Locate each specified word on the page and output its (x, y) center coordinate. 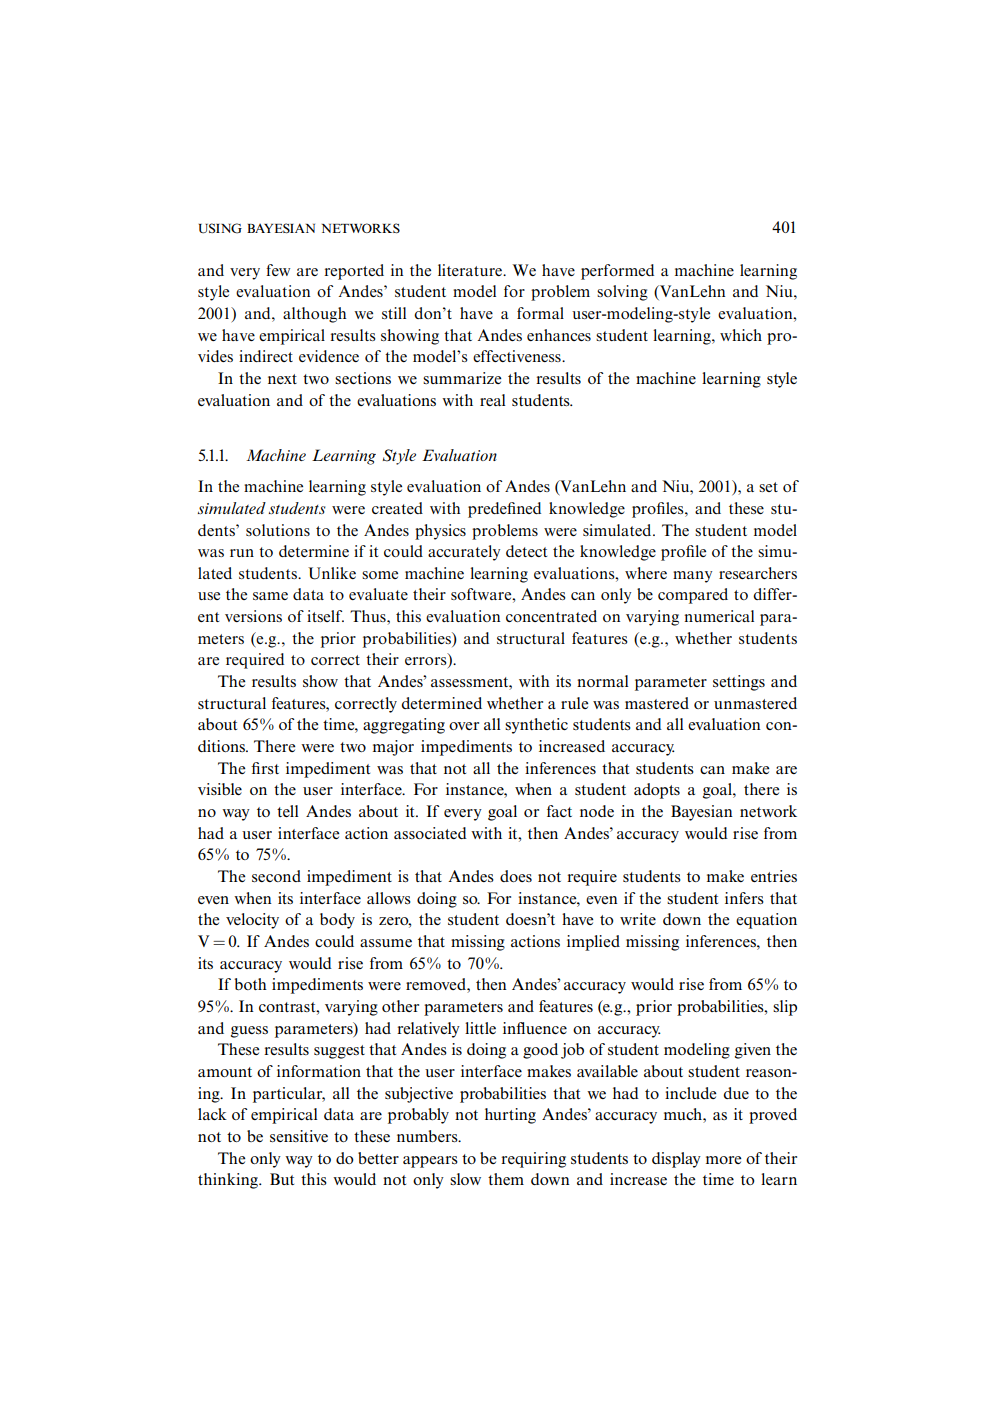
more (724, 1160)
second (276, 876)
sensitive (299, 1136)
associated (430, 833)
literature (471, 270)
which (741, 335)
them (506, 1179)
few (278, 270)
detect (526, 551)
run (242, 553)
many (692, 577)
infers (744, 898)
